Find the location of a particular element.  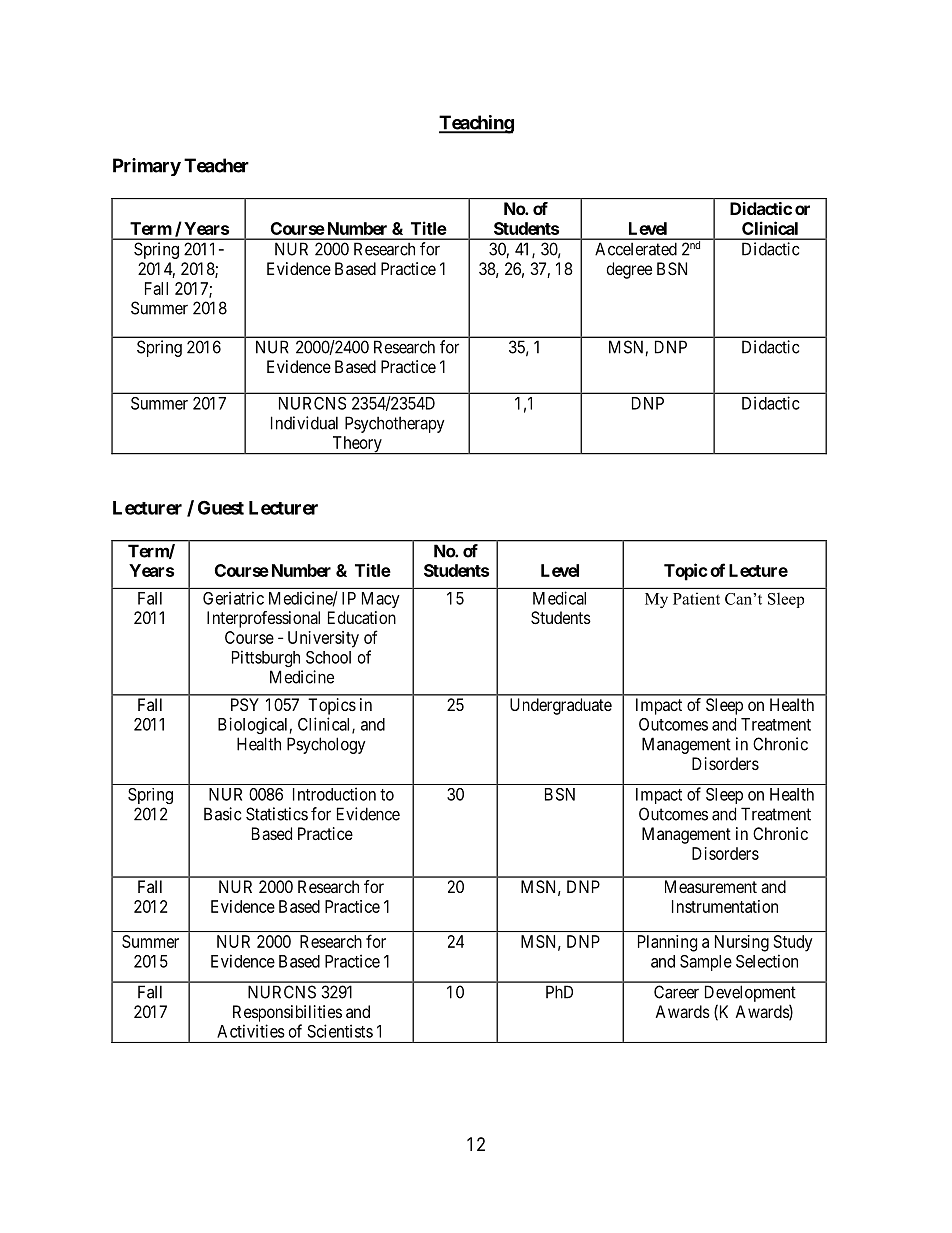

Teacher is located at coordinates (216, 165).
